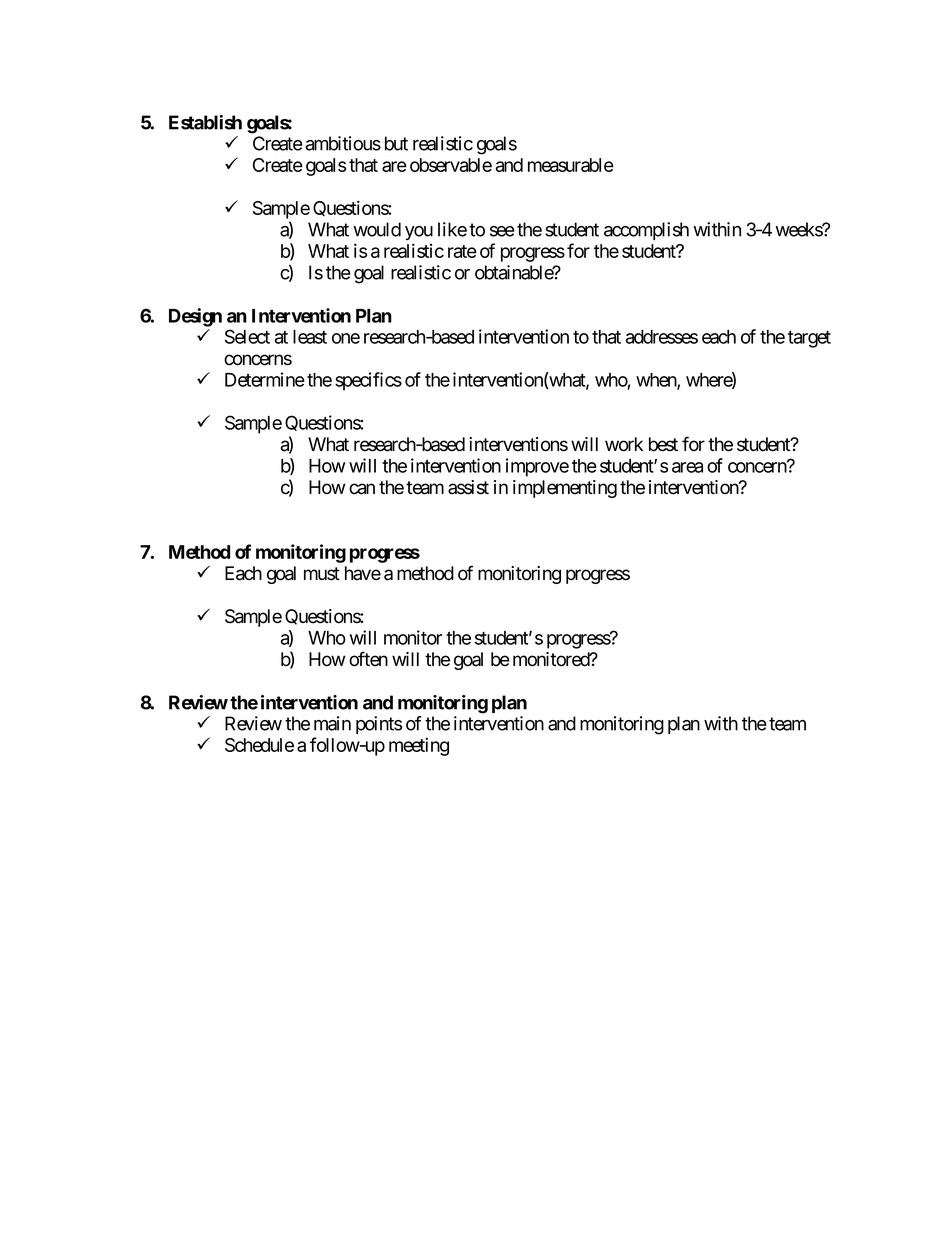 This screenshot has width=952, height=1233. Describe the element at coordinates (663, 444) in the screenshot. I see `best` at that location.
